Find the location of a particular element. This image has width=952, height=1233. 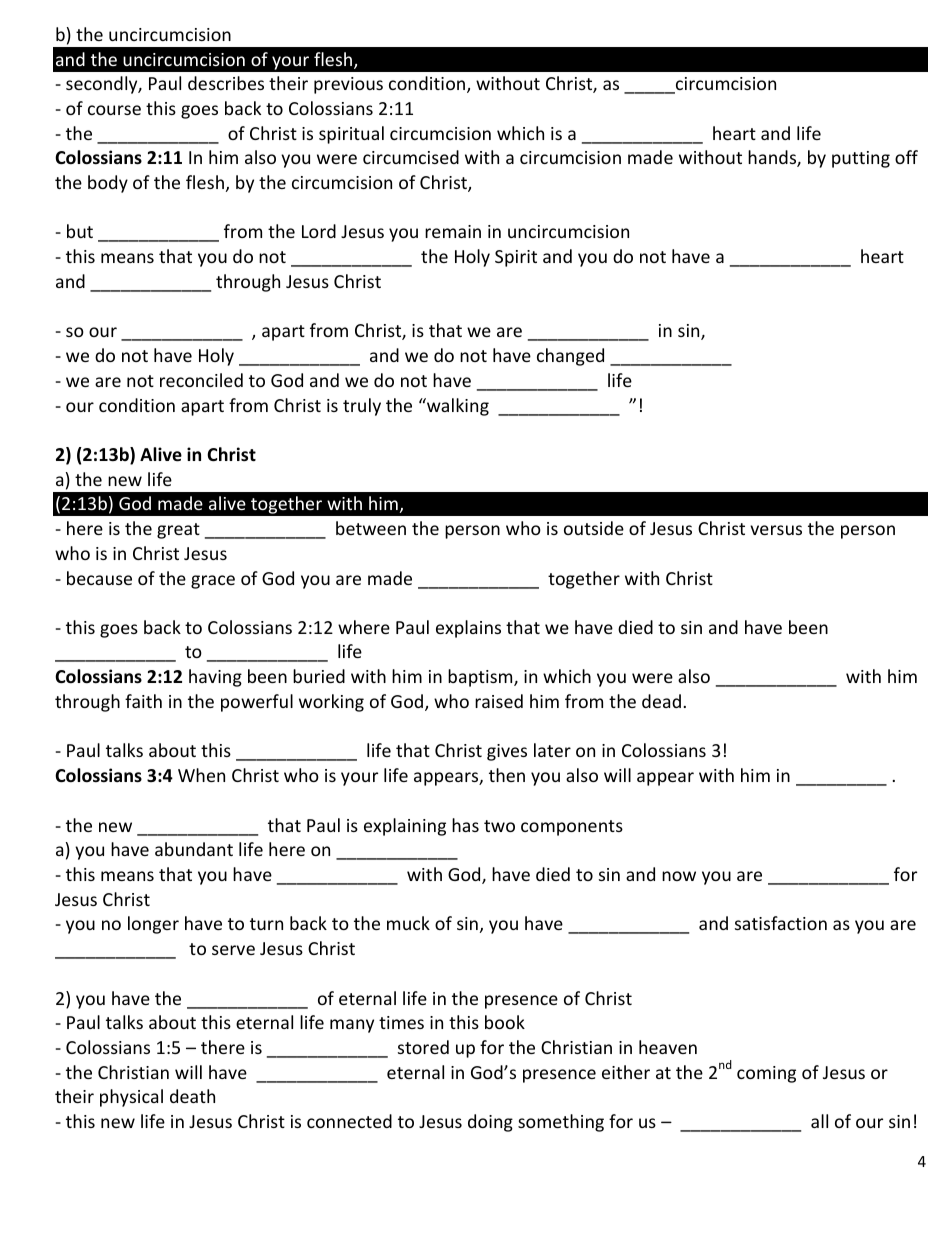

death is located at coordinates (192, 1096).
